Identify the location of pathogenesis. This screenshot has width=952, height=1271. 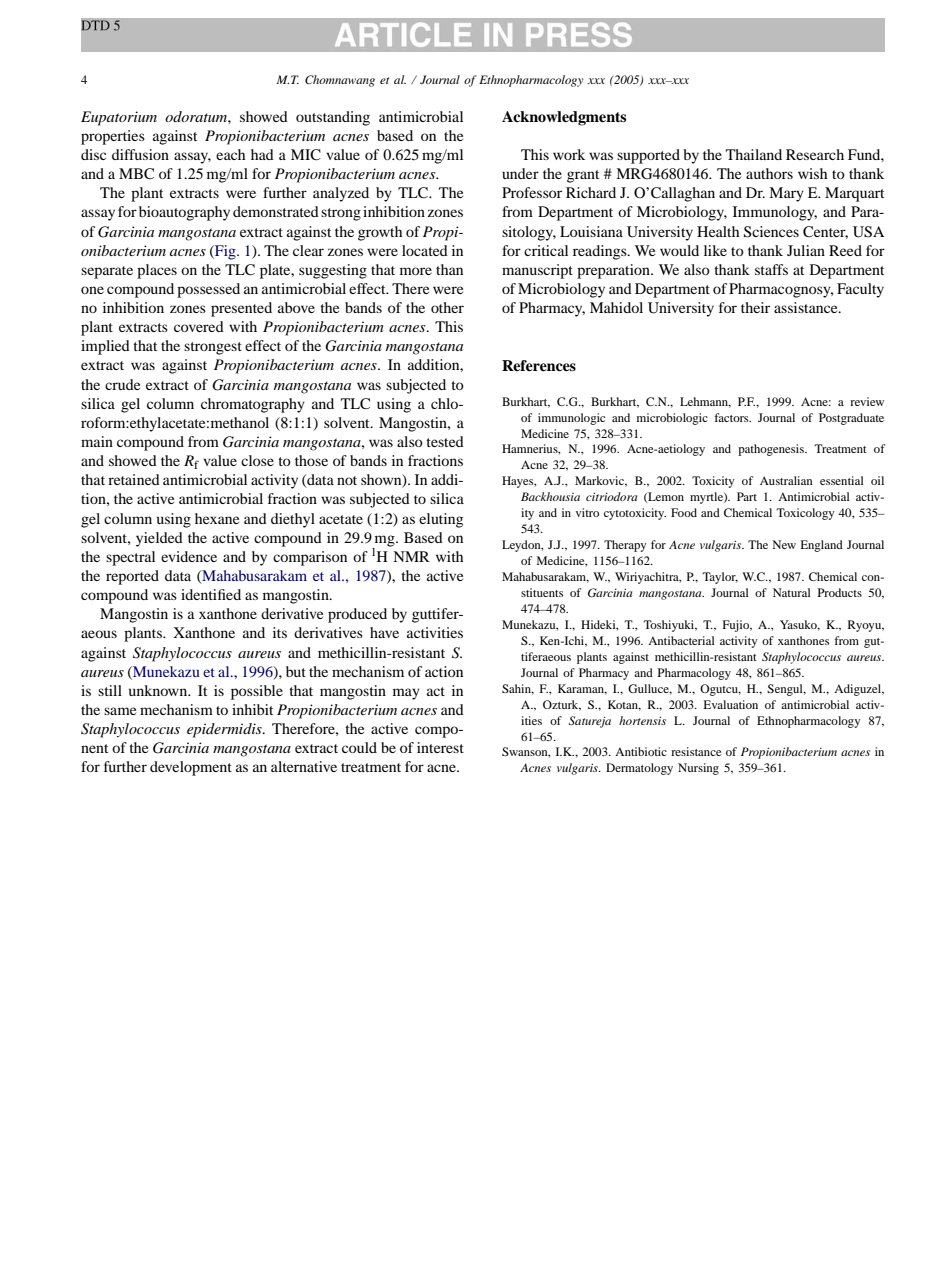
(772, 450).
